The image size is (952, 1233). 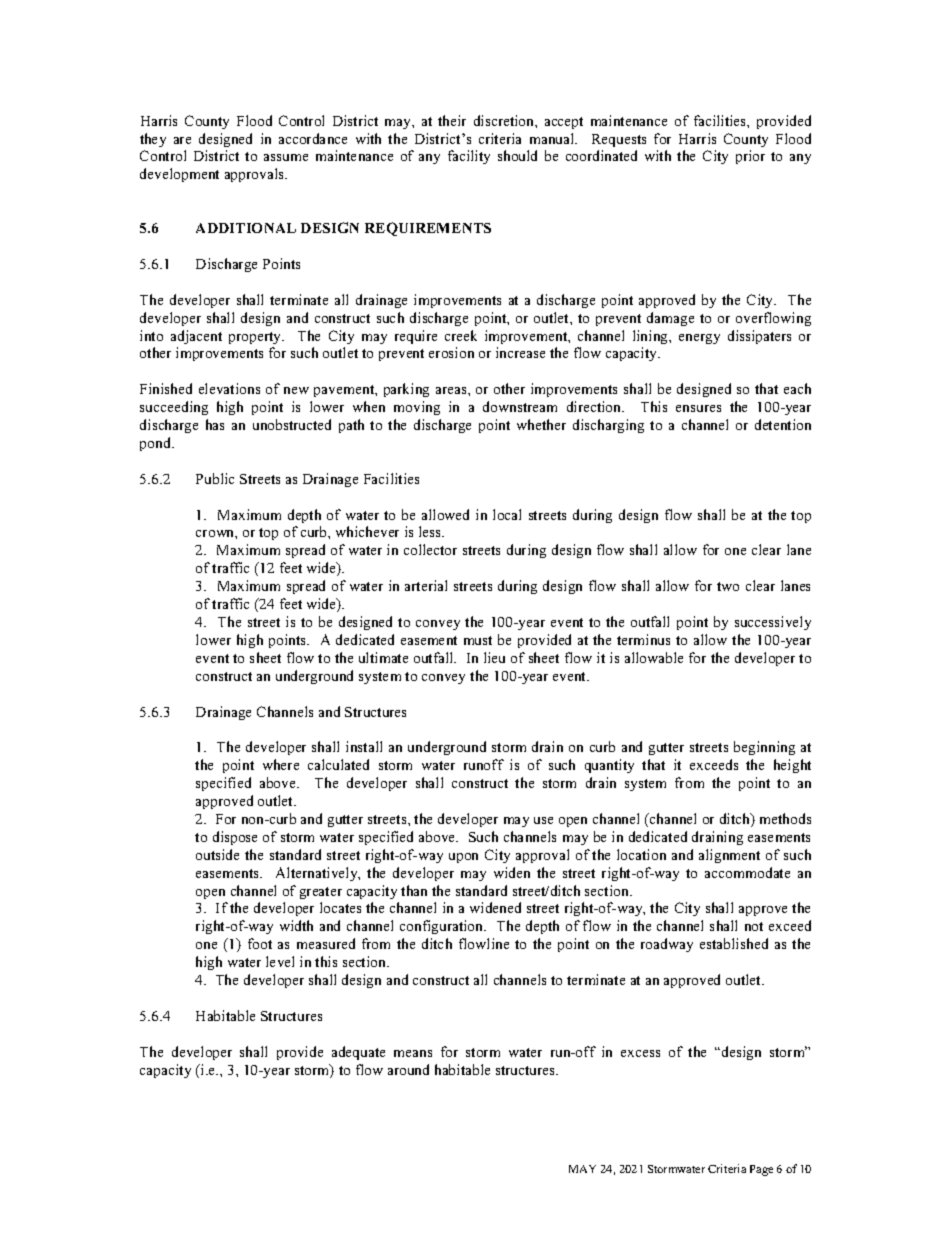 I want to click on dispose, so click(x=235, y=838).
